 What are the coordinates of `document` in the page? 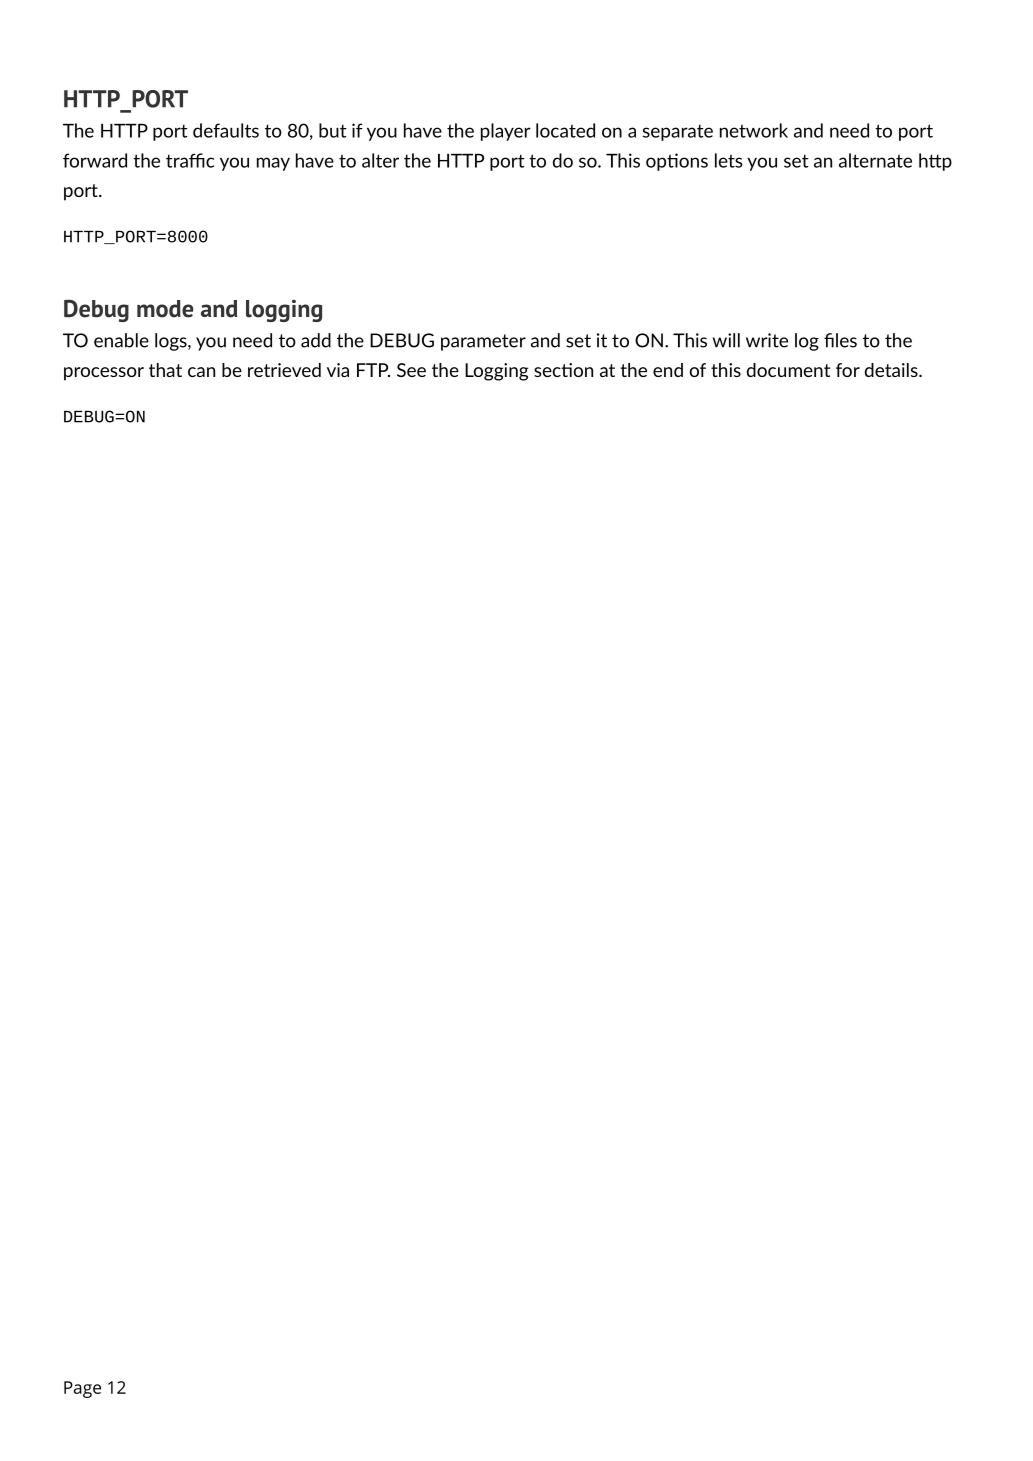 It's located at (788, 370).
